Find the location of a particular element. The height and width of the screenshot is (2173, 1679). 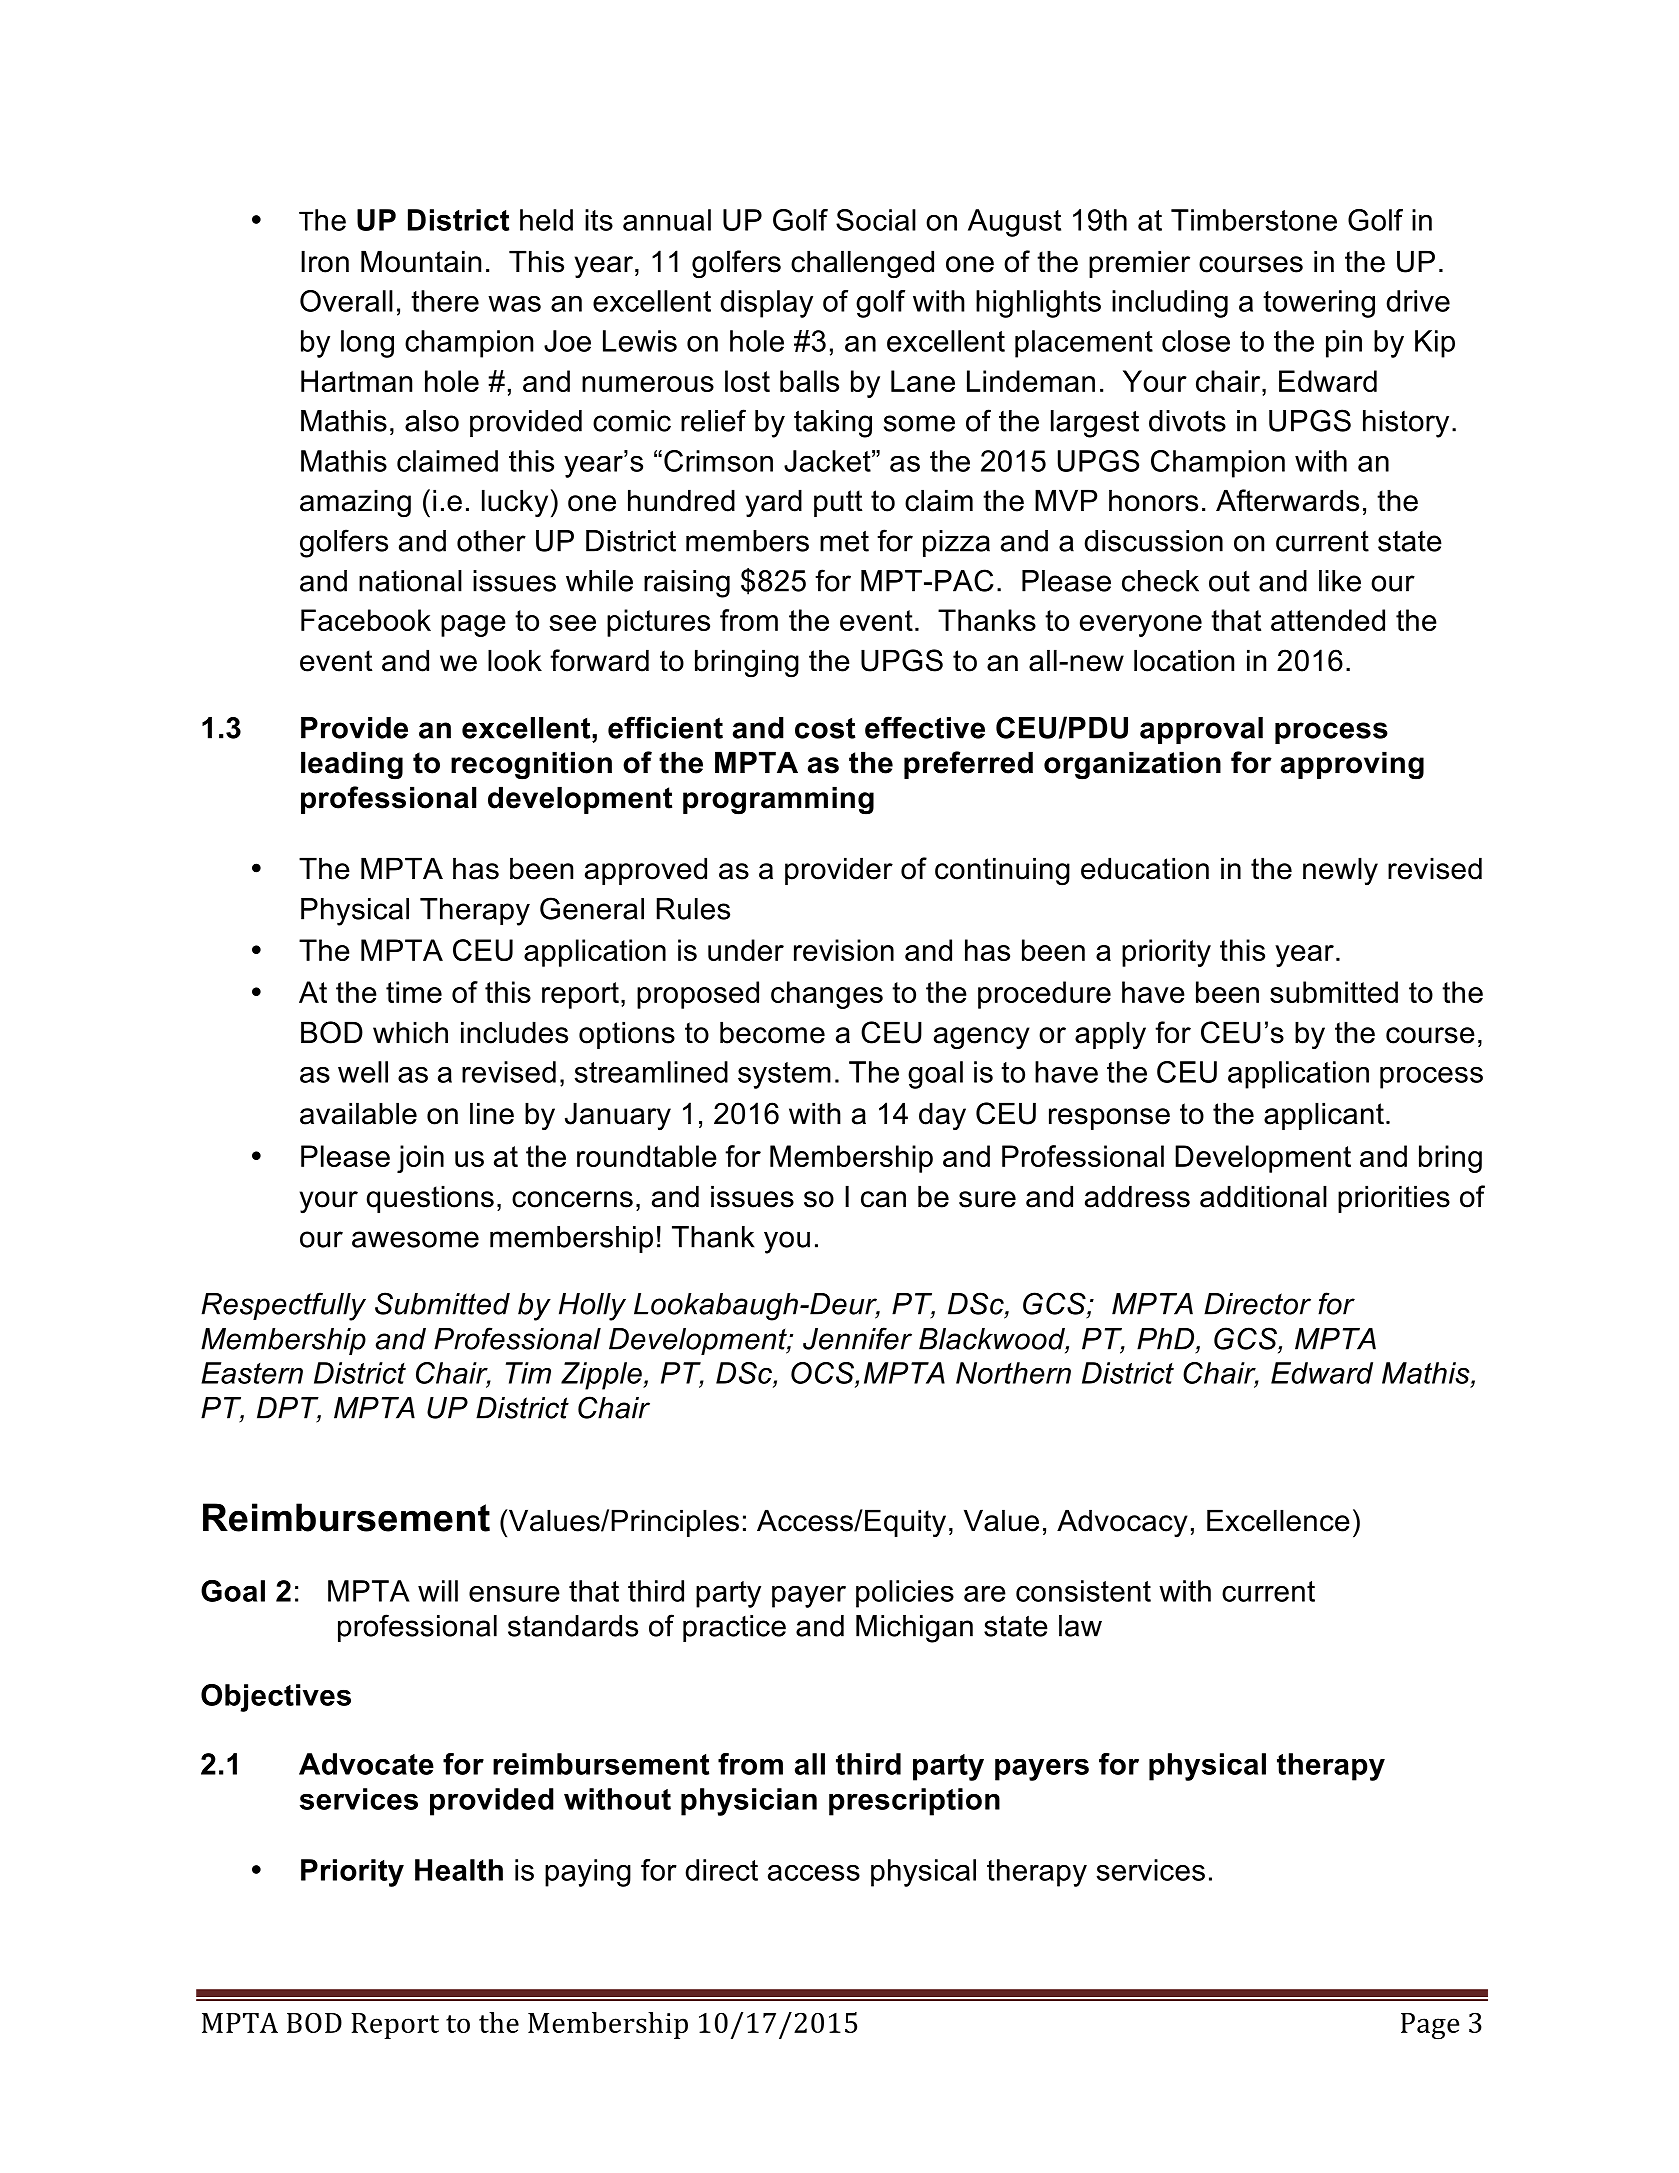

Advocate is located at coordinates (366, 1764).
